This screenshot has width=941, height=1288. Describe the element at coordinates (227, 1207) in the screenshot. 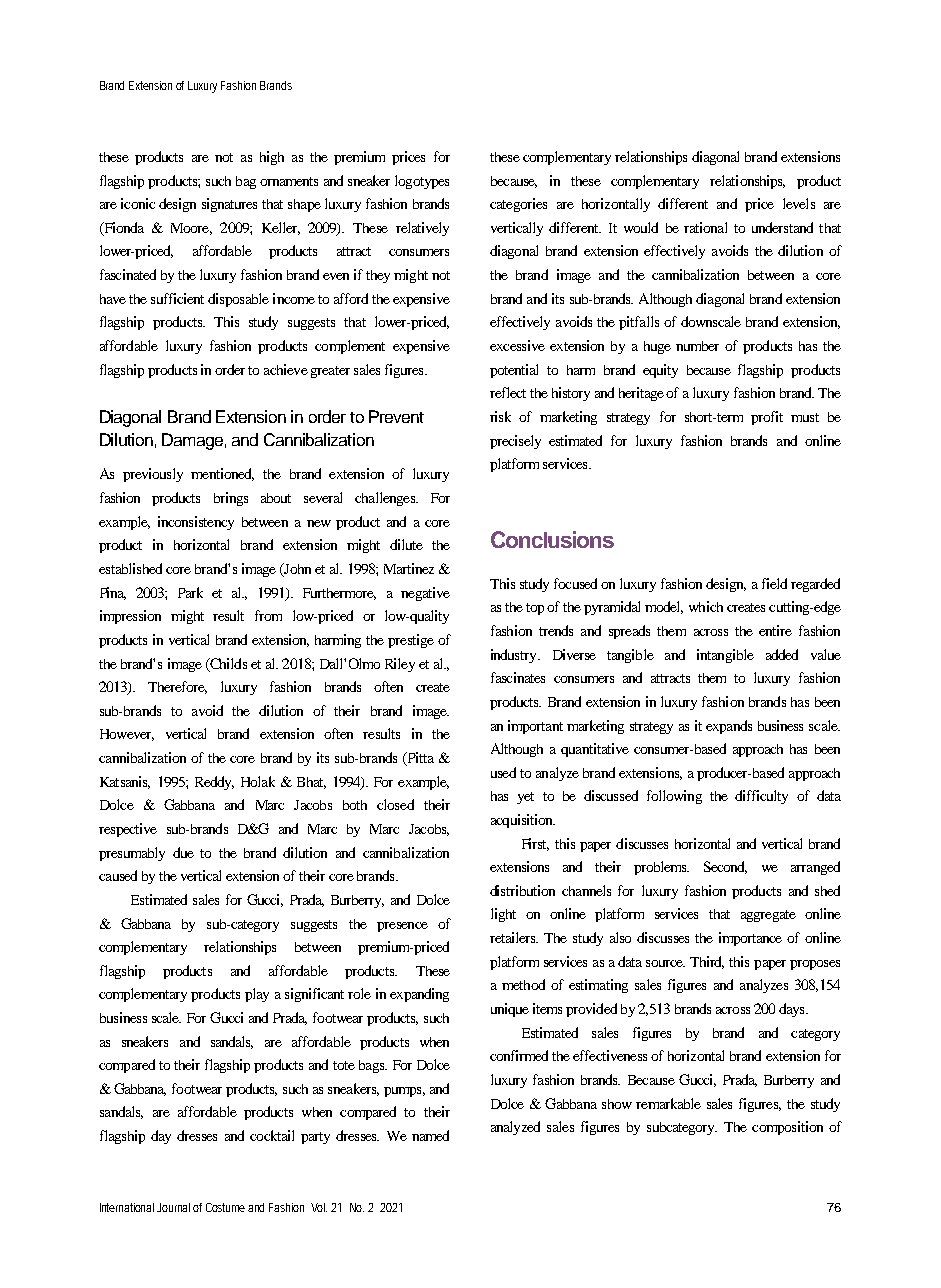

I see `Costume` at that location.
